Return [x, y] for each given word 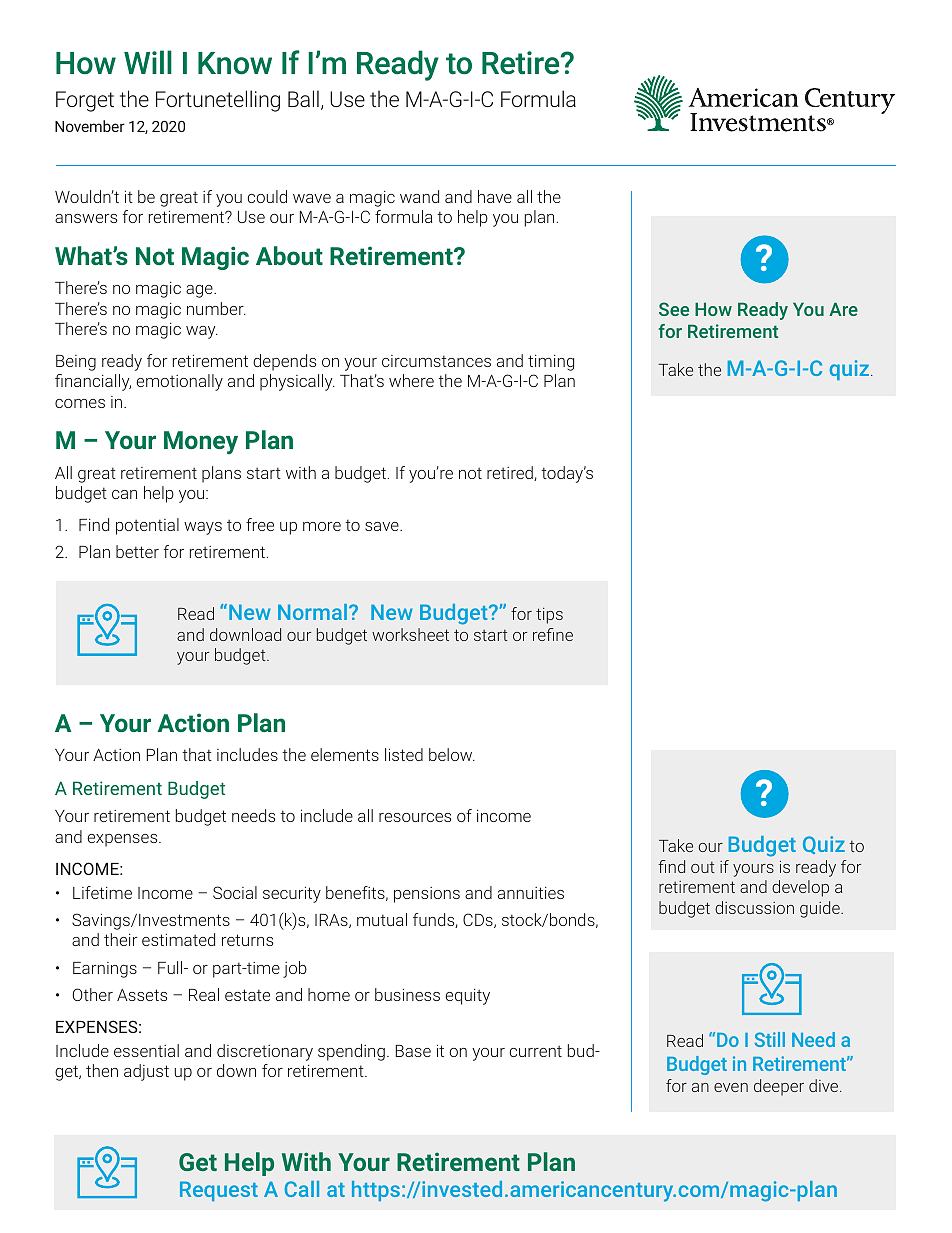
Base [413, 1051]
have [495, 196]
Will [148, 62]
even [731, 1087]
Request [219, 1191]
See [674, 309]
